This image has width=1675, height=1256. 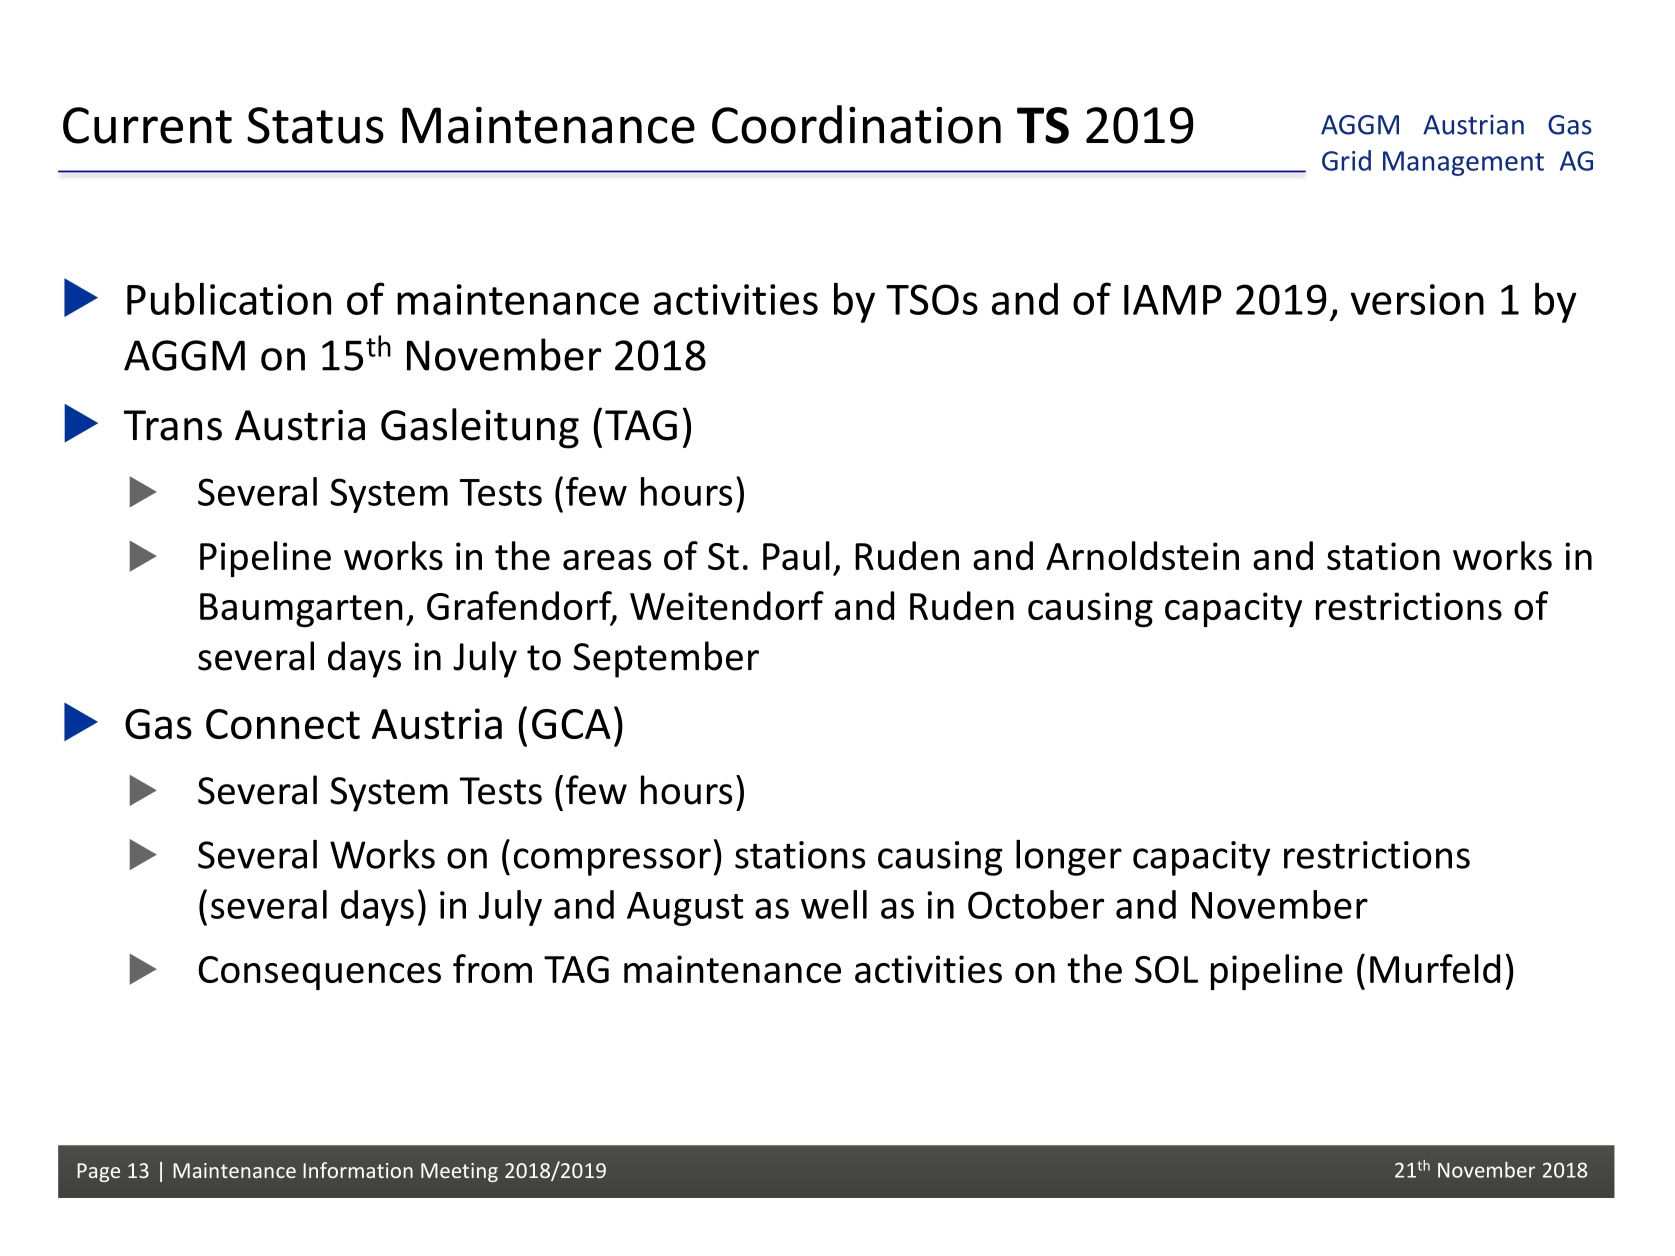 What do you see at coordinates (856, 124) in the image?
I see `Coordination` at bounding box center [856, 124].
